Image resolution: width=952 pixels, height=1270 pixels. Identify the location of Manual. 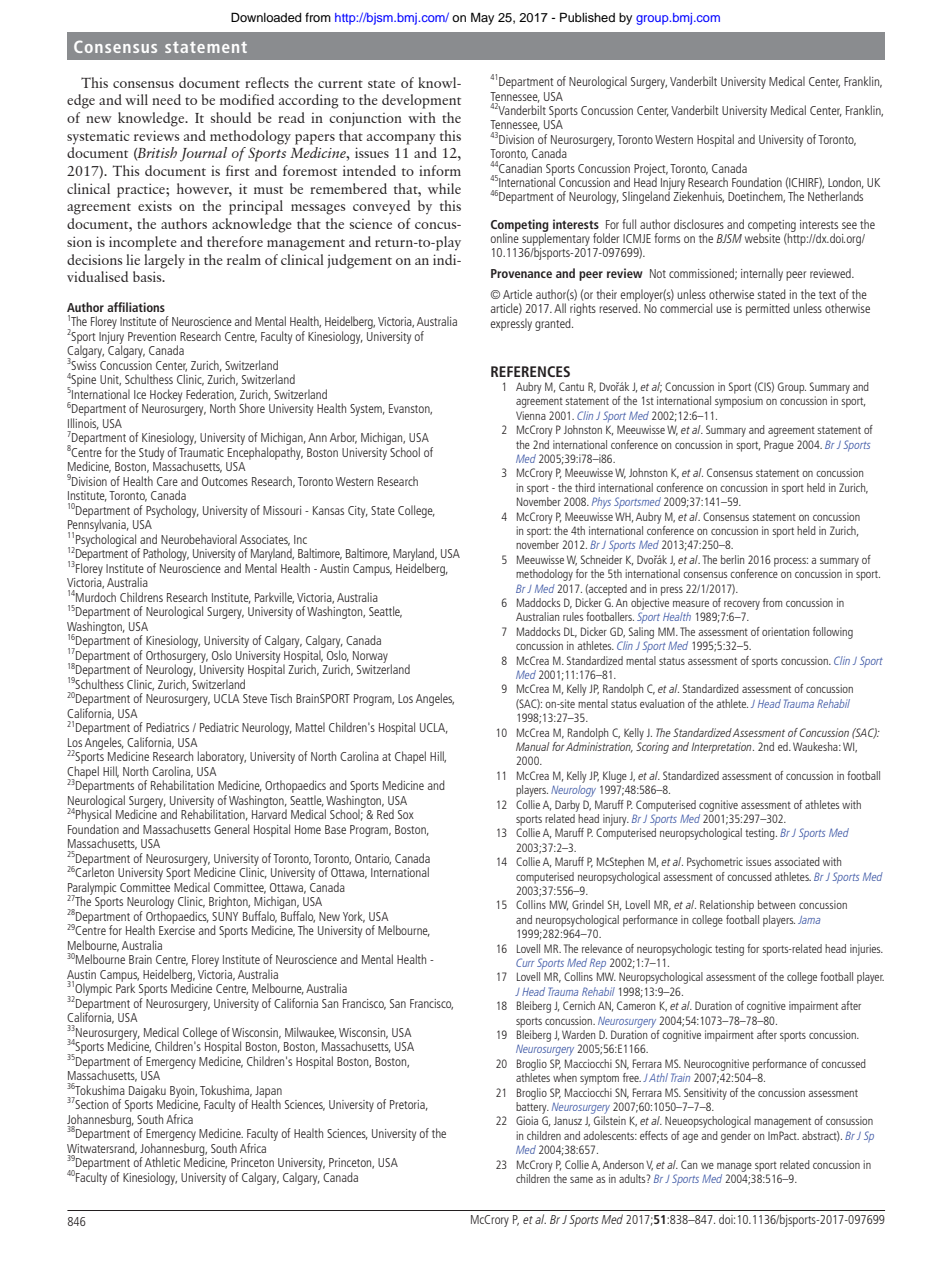
(533, 746).
